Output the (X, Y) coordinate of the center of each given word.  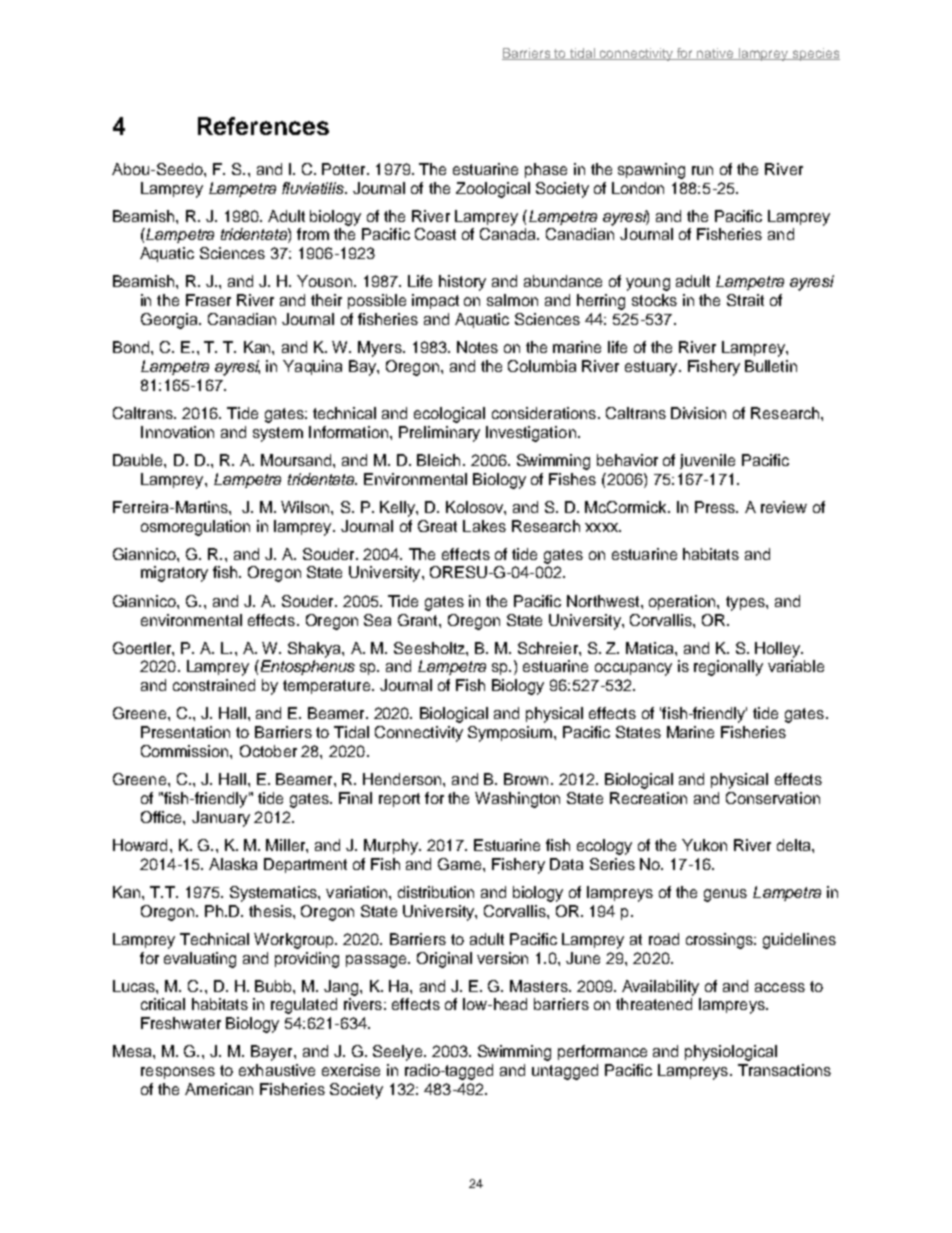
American (219, 1089)
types (746, 603)
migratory (174, 574)
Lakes (484, 526)
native (716, 54)
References (263, 126)
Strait (745, 300)
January (221, 819)
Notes (477, 347)
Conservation (773, 798)
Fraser (208, 300)
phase (546, 170)
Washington (517, 800)
